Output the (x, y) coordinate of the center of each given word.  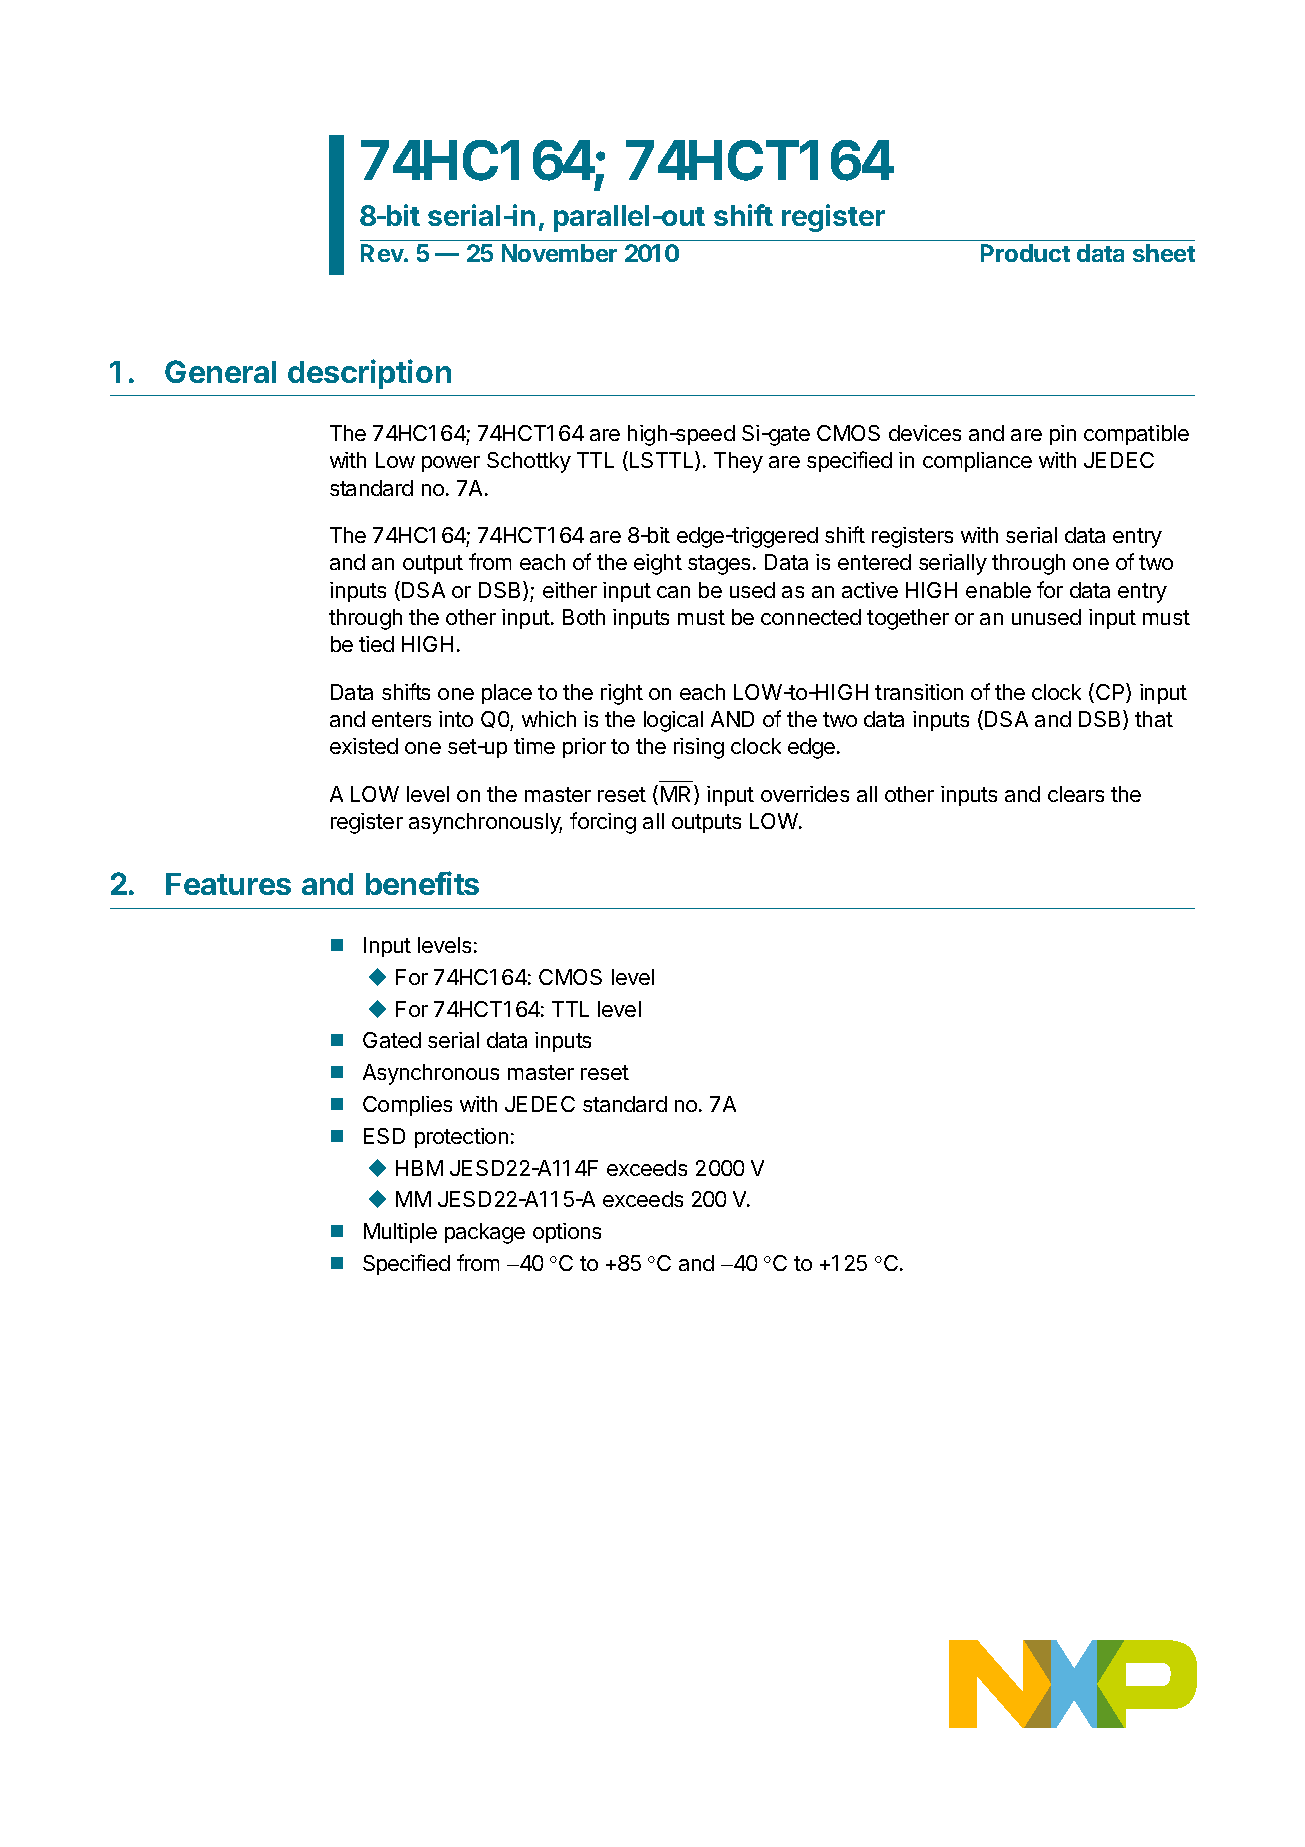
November (559, 253)
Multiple (400, 1233)
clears (1076, 794)
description (369, 374)
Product (1025, 253)
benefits (422, 883)
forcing (603, 823)
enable (998, 590)
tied (376, 644)
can (673, 592)
